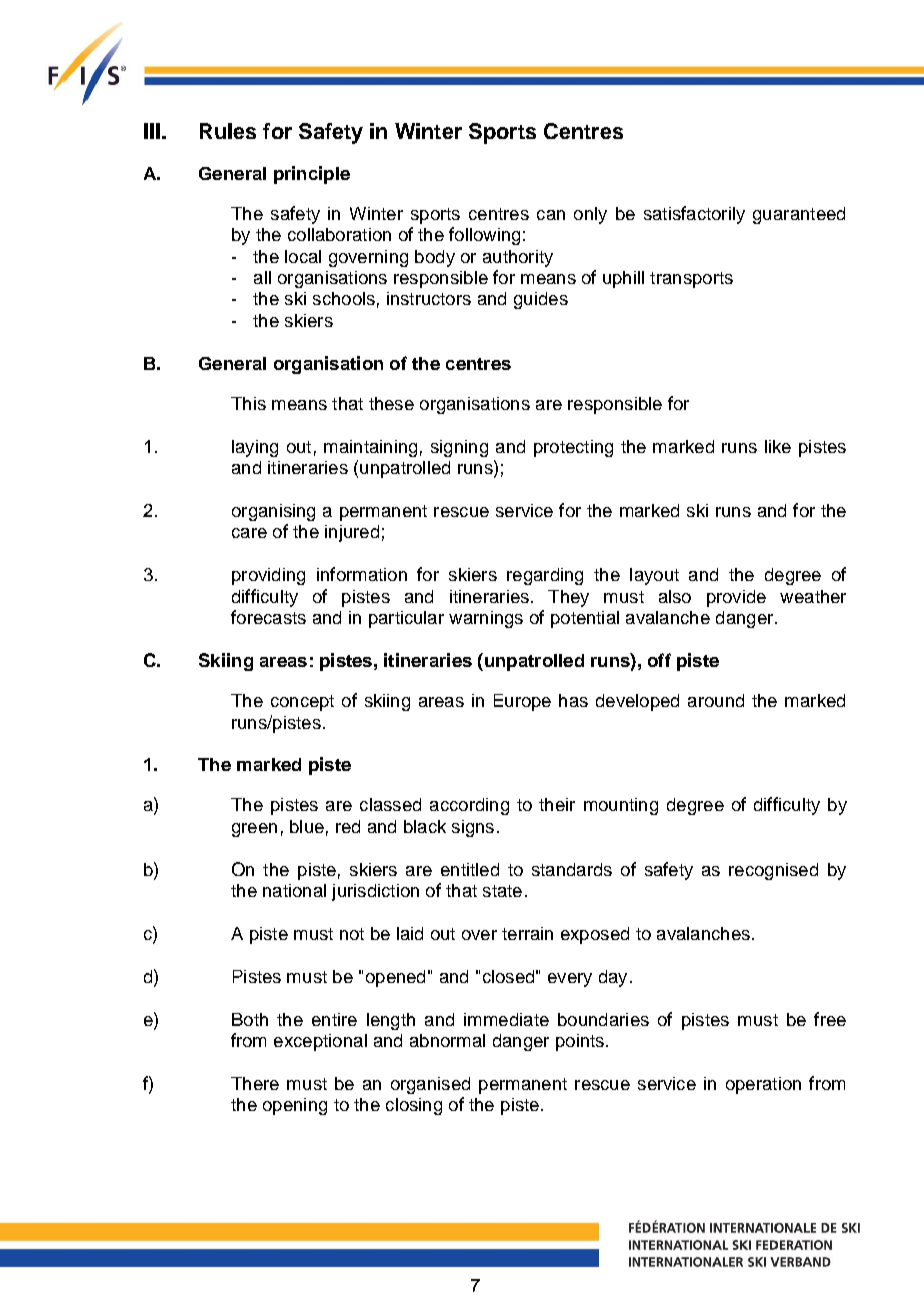 The image size is (924, 1307). Describe the element at coordinates (486, 619) in the image. I see `warnings` at that location.
